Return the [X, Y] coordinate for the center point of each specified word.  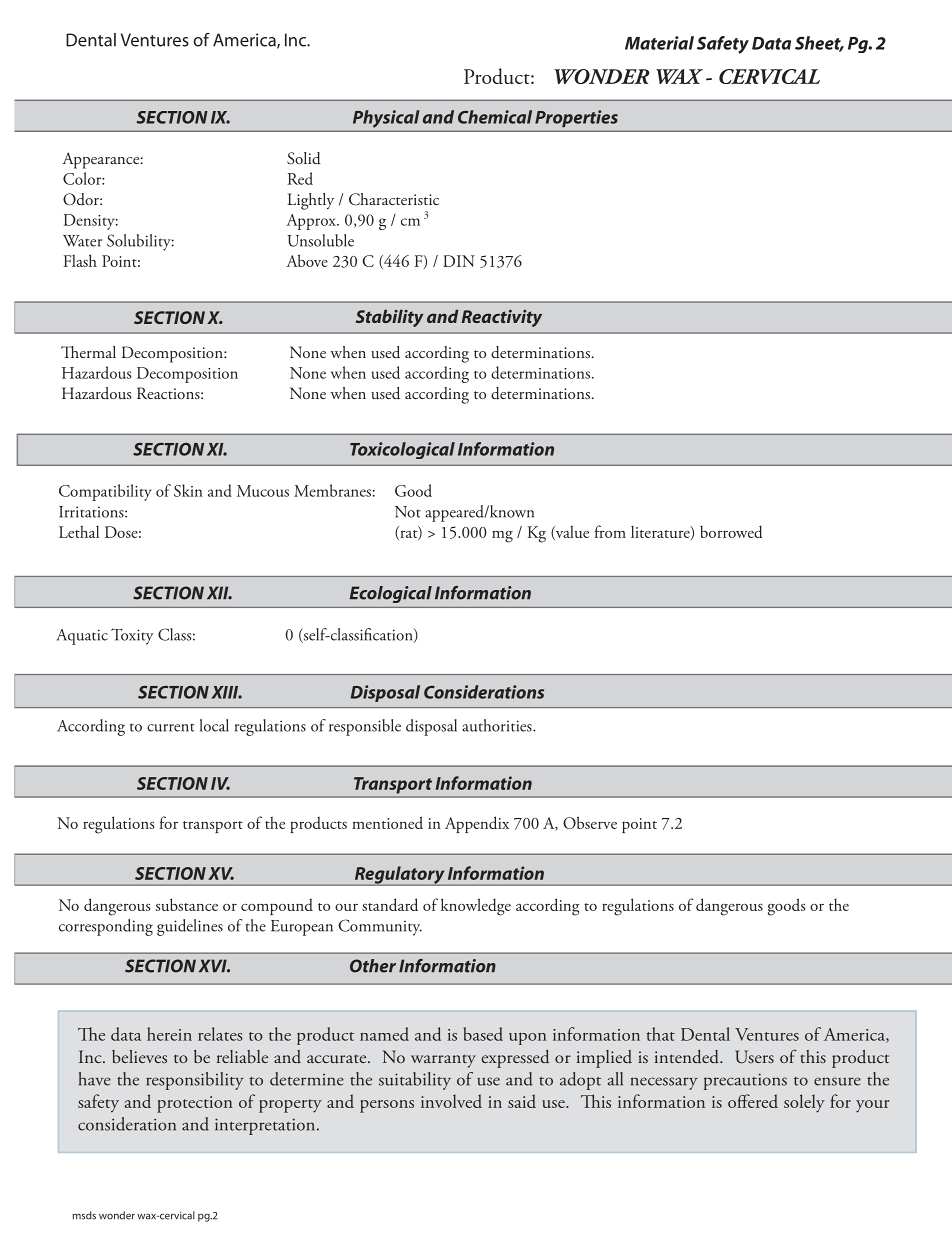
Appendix [477, 824]
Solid [304, 158]
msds [84, 1215]
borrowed [731, 531]
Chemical [495, 117]
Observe [590, 822]
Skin [188, 490]
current [171, 728]
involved [451, 1101]
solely [804, 1103]
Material [659, 43]
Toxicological [402, 450]
